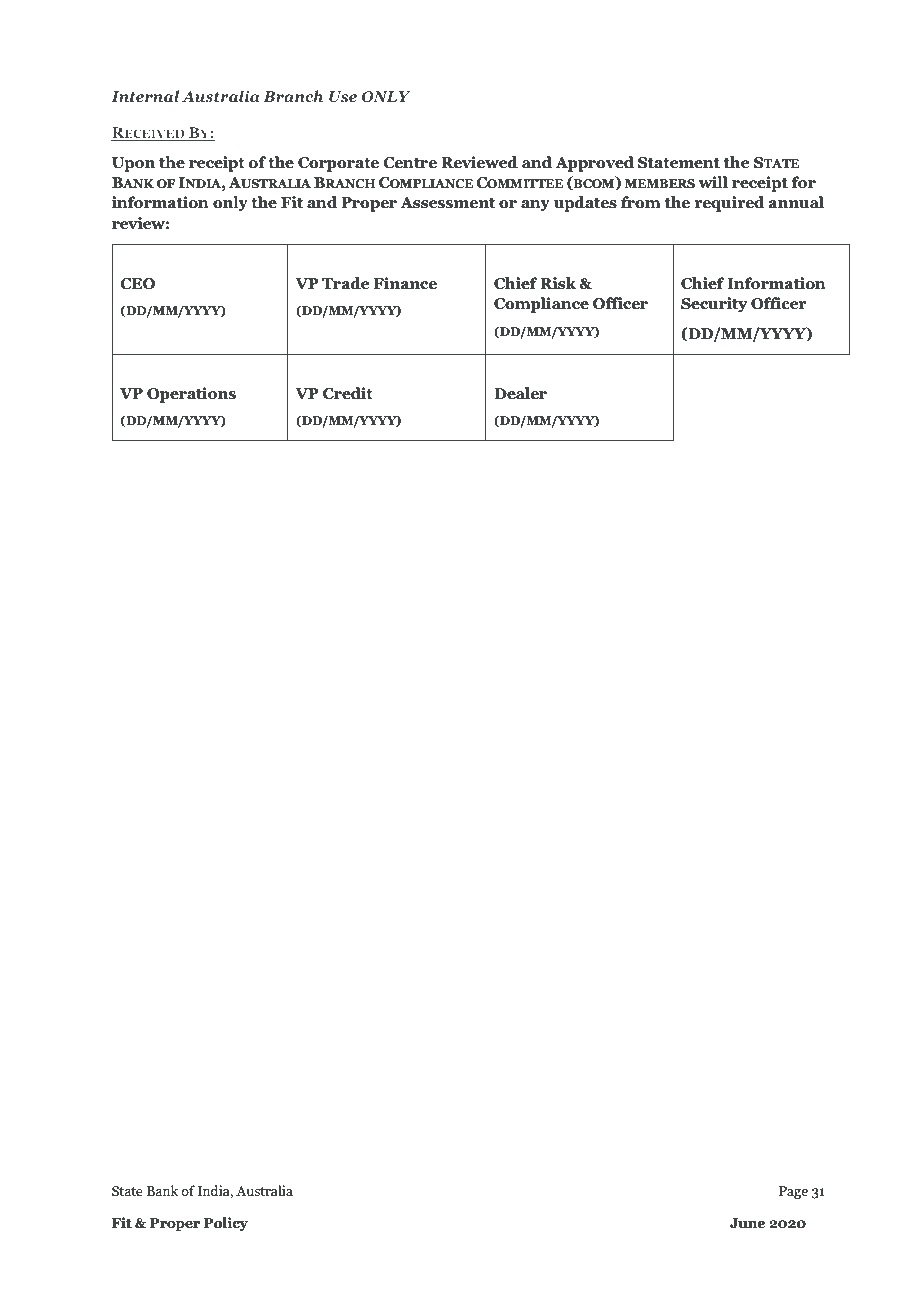  Describe the element at coordinates (410, 163) in the screenshot. I see `Centre` at that location.
